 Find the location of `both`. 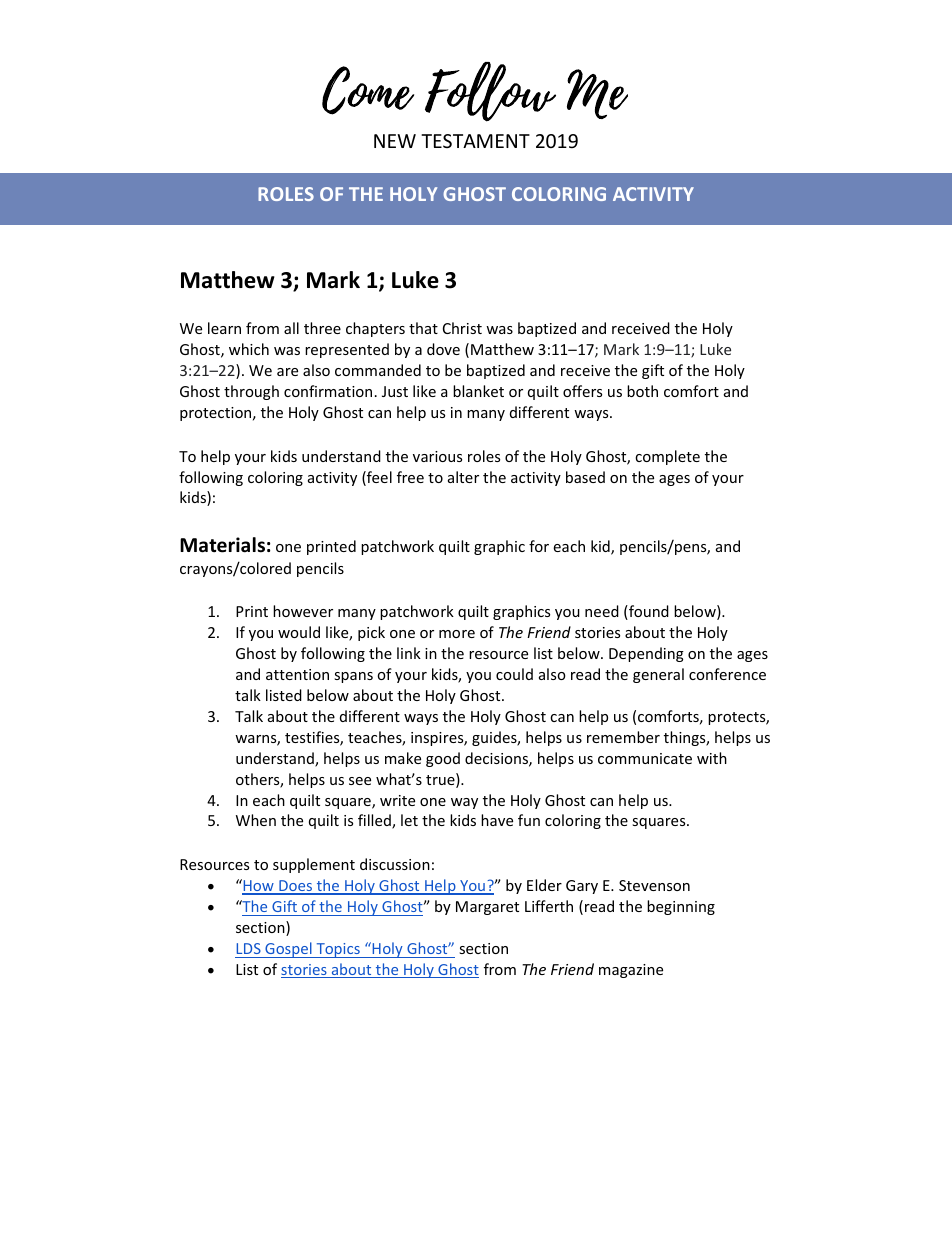

both is located at coordinates (642, 391).
